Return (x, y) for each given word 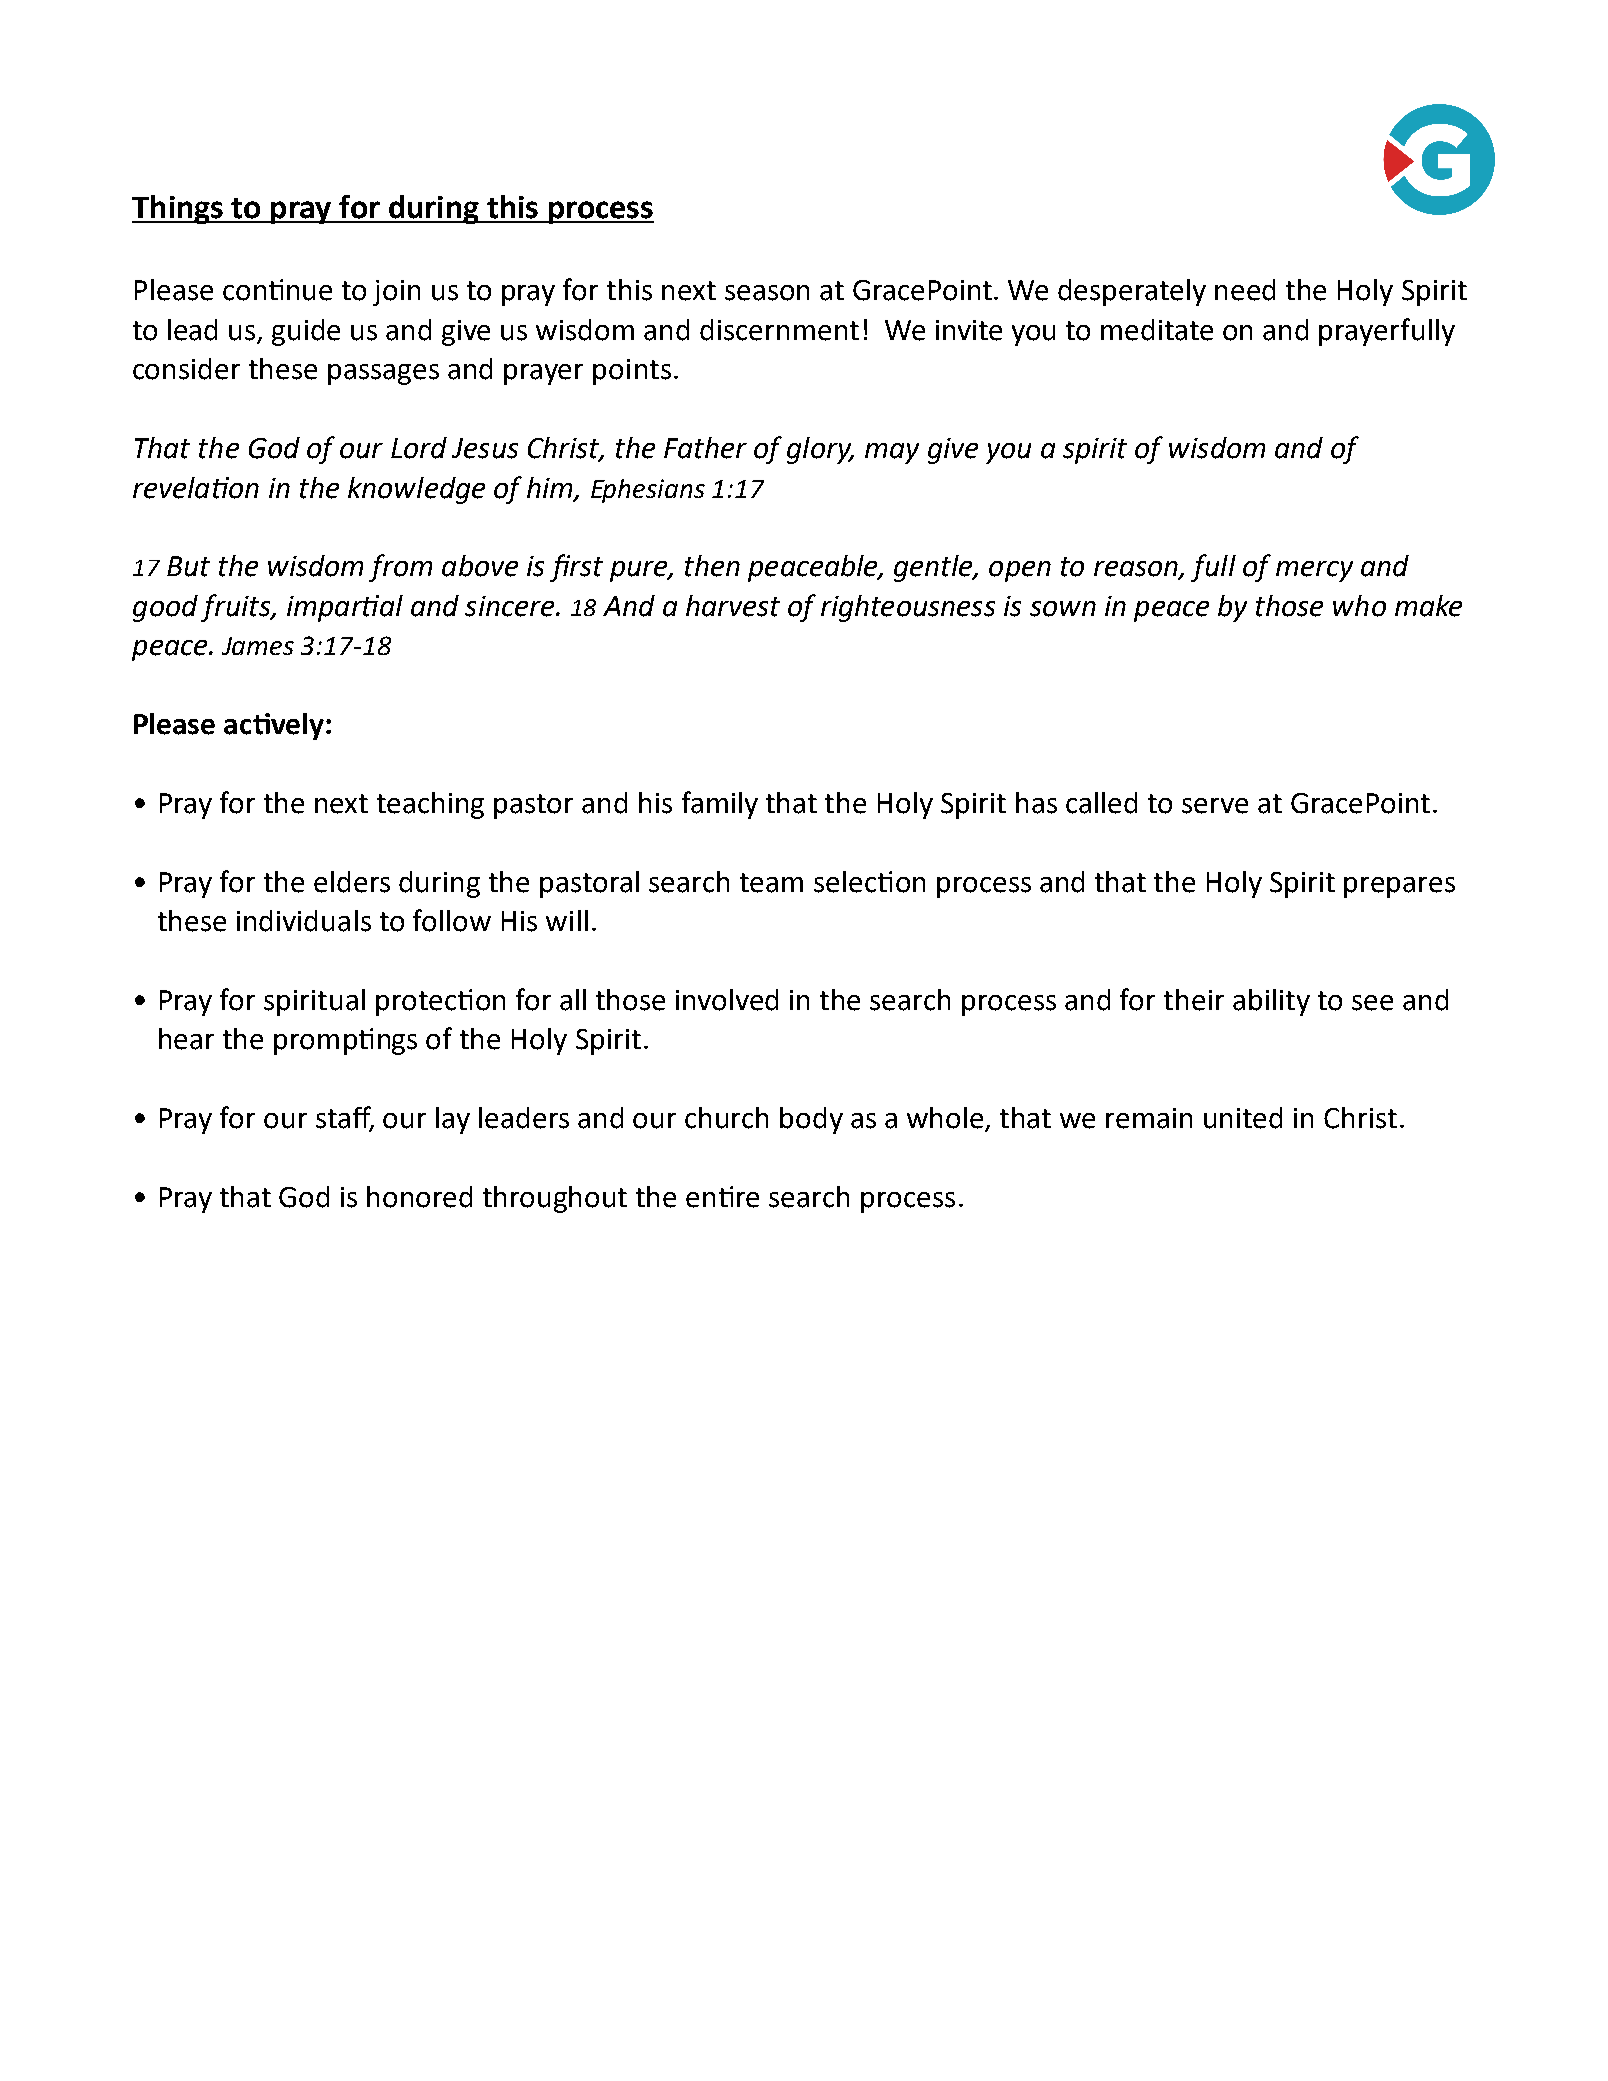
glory (820, 450)
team (771, 883)
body (811, 1120)
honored (419, 1197)
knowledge (416, 490)
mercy (1314, 571)
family (720, 805)
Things (179, 209)
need (1245, 290)
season (767, 293)
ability (1271, 1002)
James (258, 646)
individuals (304, 921)
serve (1215, 806)
